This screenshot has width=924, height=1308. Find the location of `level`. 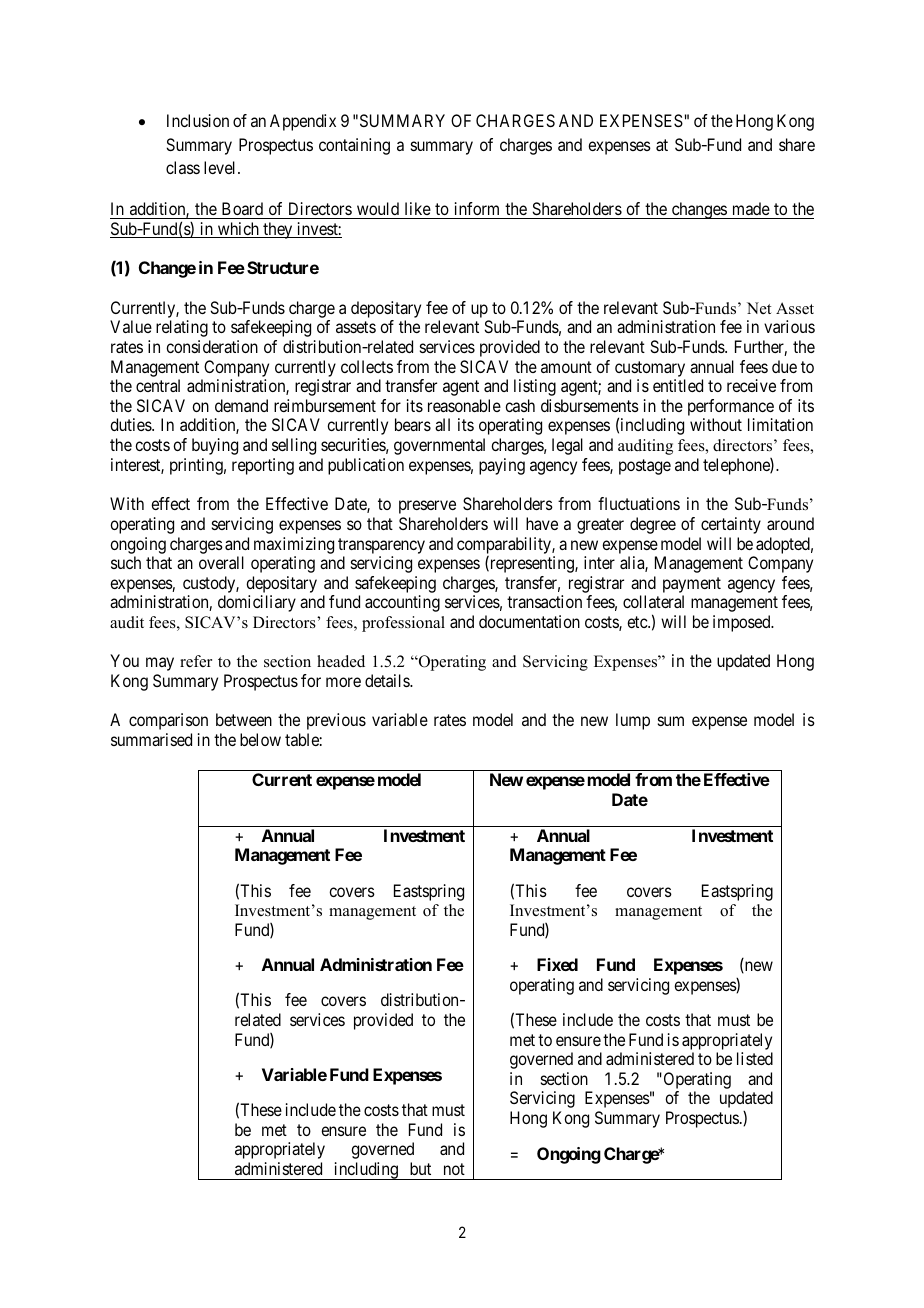

level is located at coordinates (221, 167).
